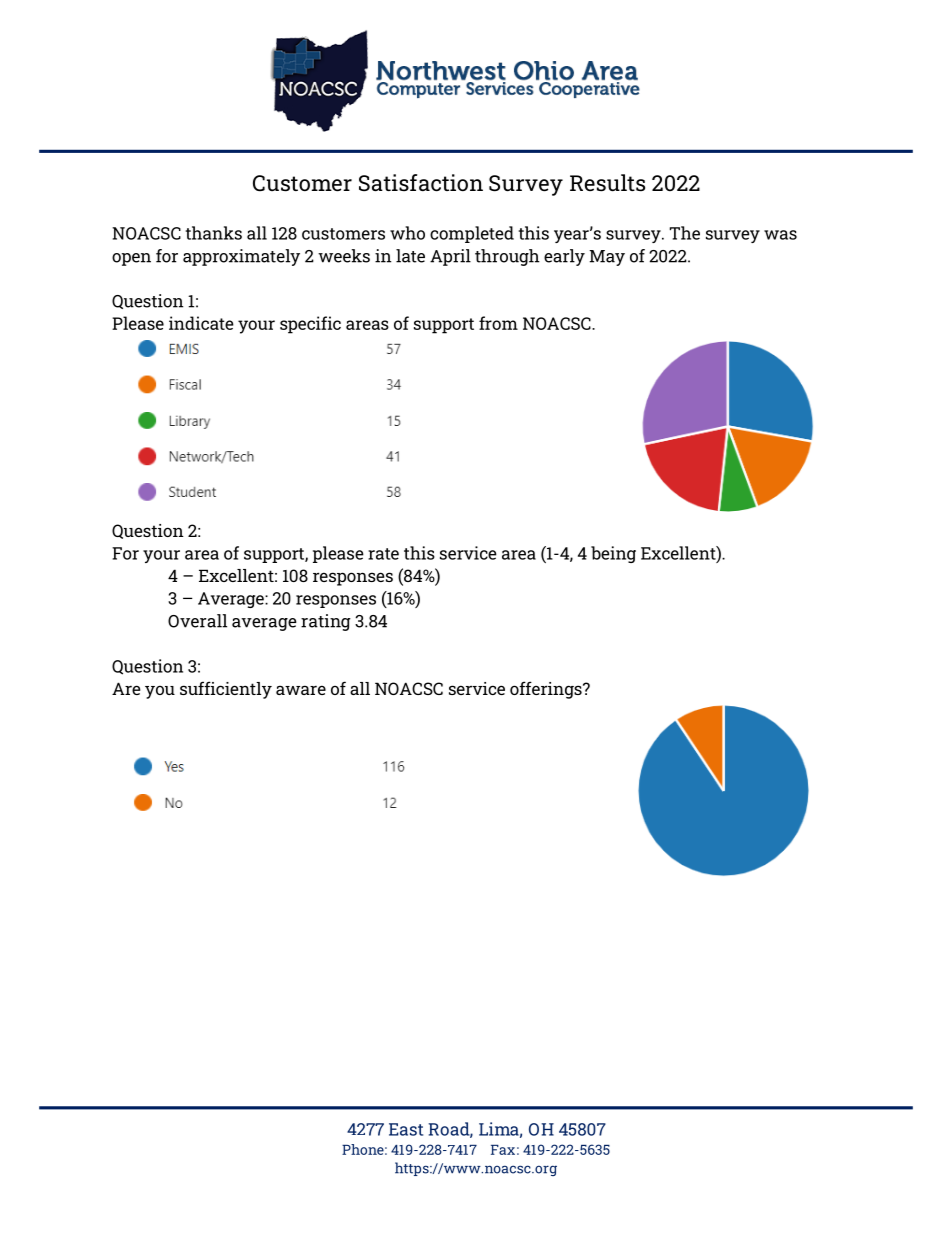  Describe the element at coordinates (613, 554) in the page. I see `being` at that location.
